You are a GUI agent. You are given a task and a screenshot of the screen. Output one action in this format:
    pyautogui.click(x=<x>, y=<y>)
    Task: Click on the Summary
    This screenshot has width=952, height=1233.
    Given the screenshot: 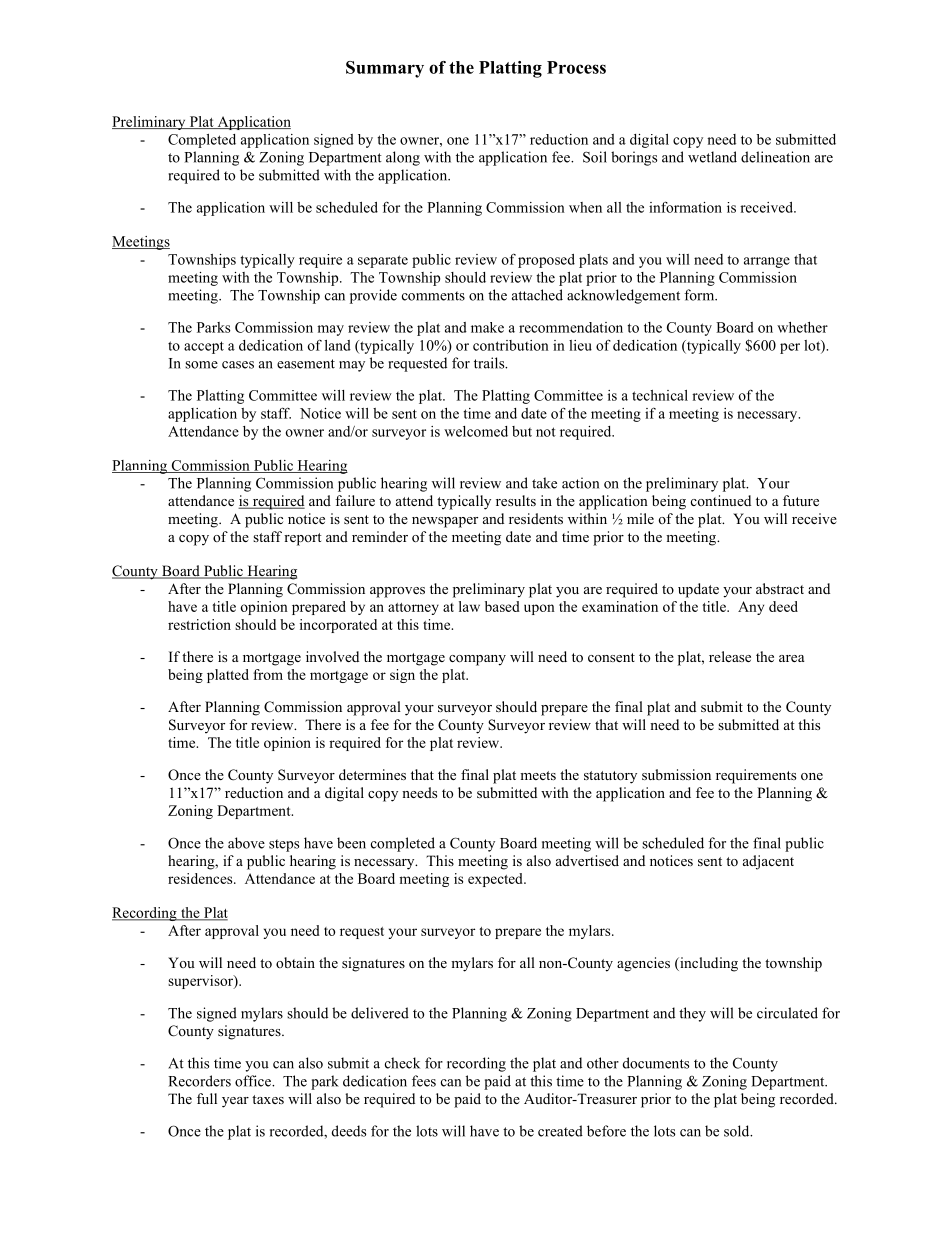 What is the action you would take?
    pyautogui.click(x=385, y=69)
